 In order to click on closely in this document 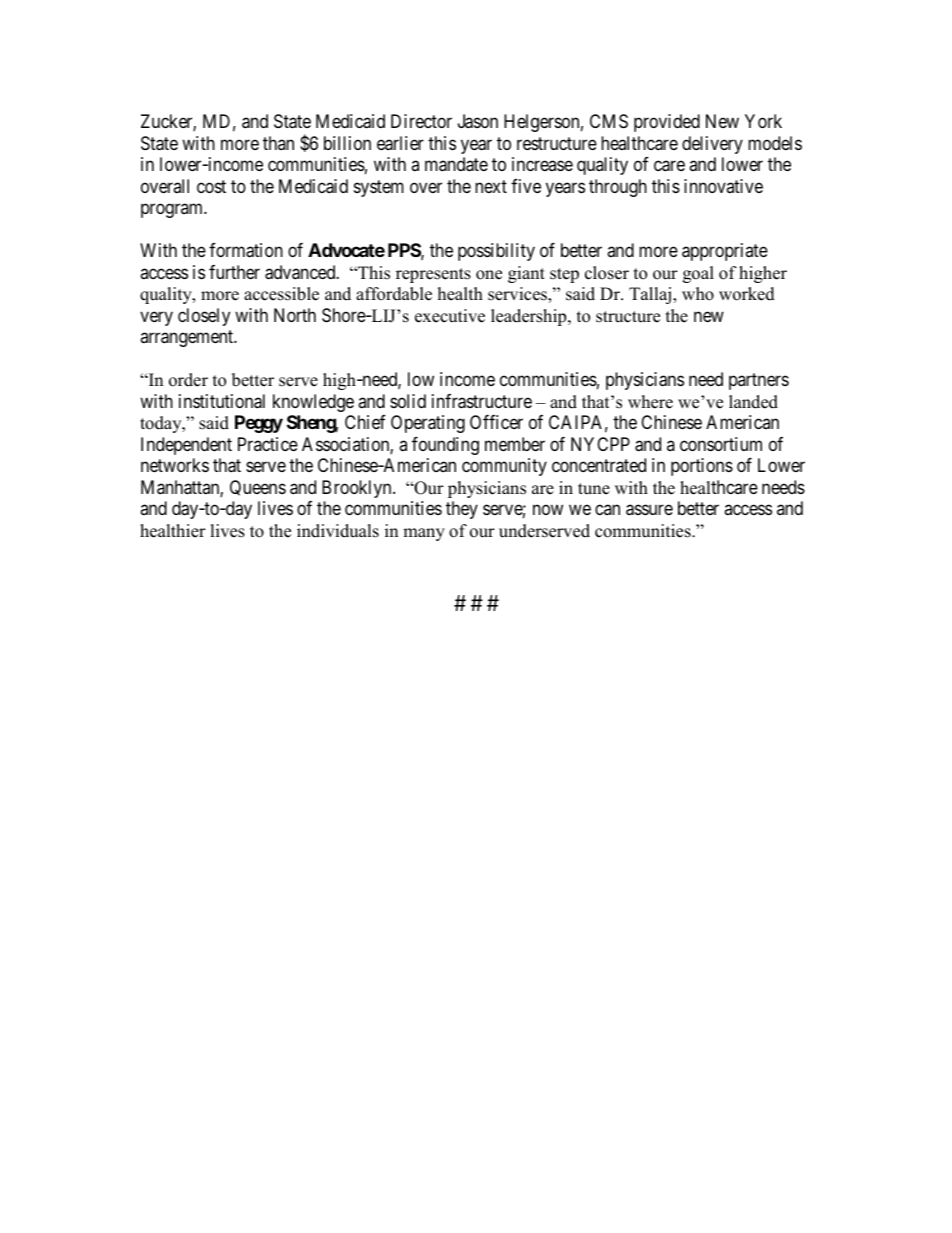, I will do `click(204, 317)`.
